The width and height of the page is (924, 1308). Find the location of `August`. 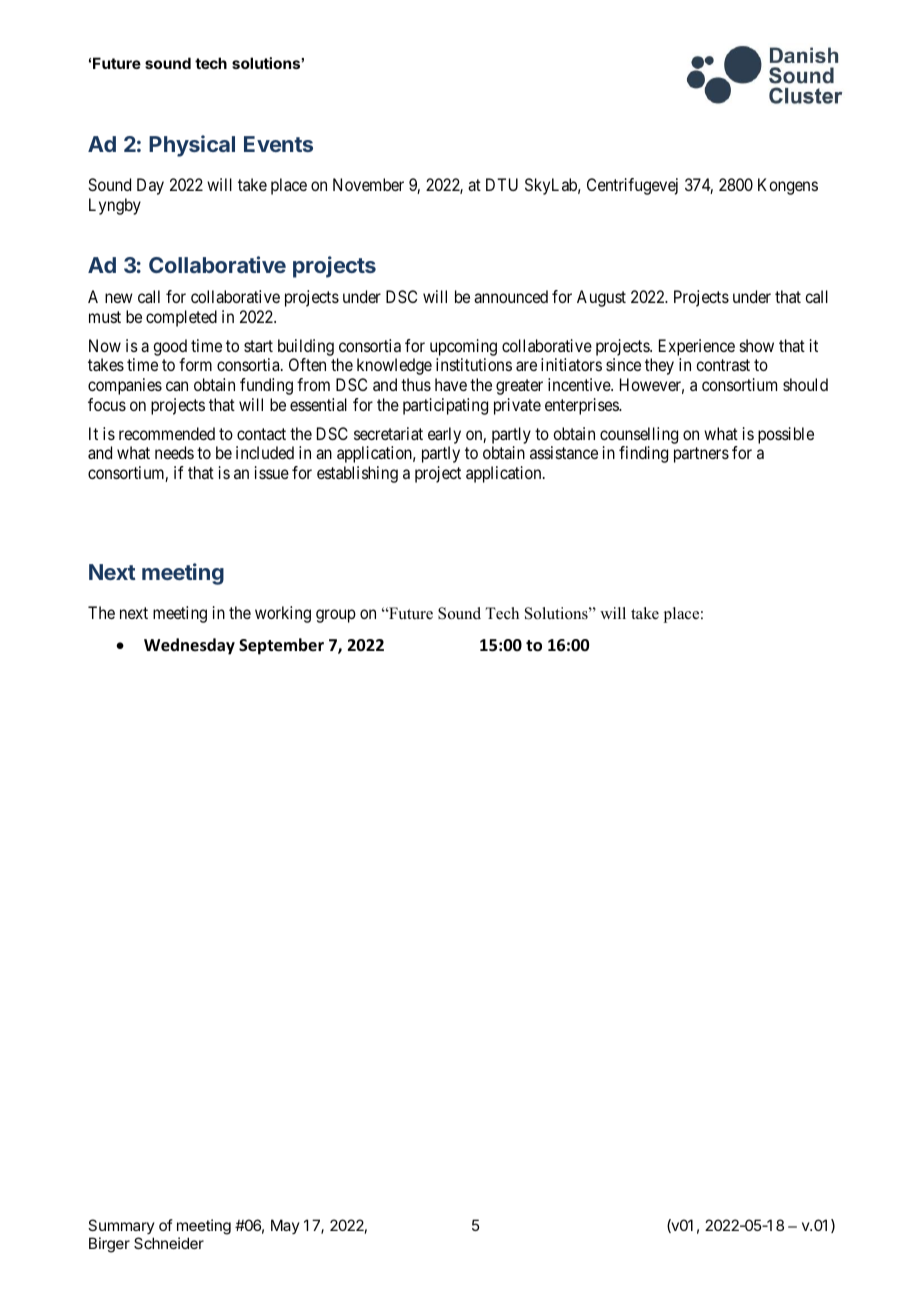

August is located at coordinates (601, 298).
